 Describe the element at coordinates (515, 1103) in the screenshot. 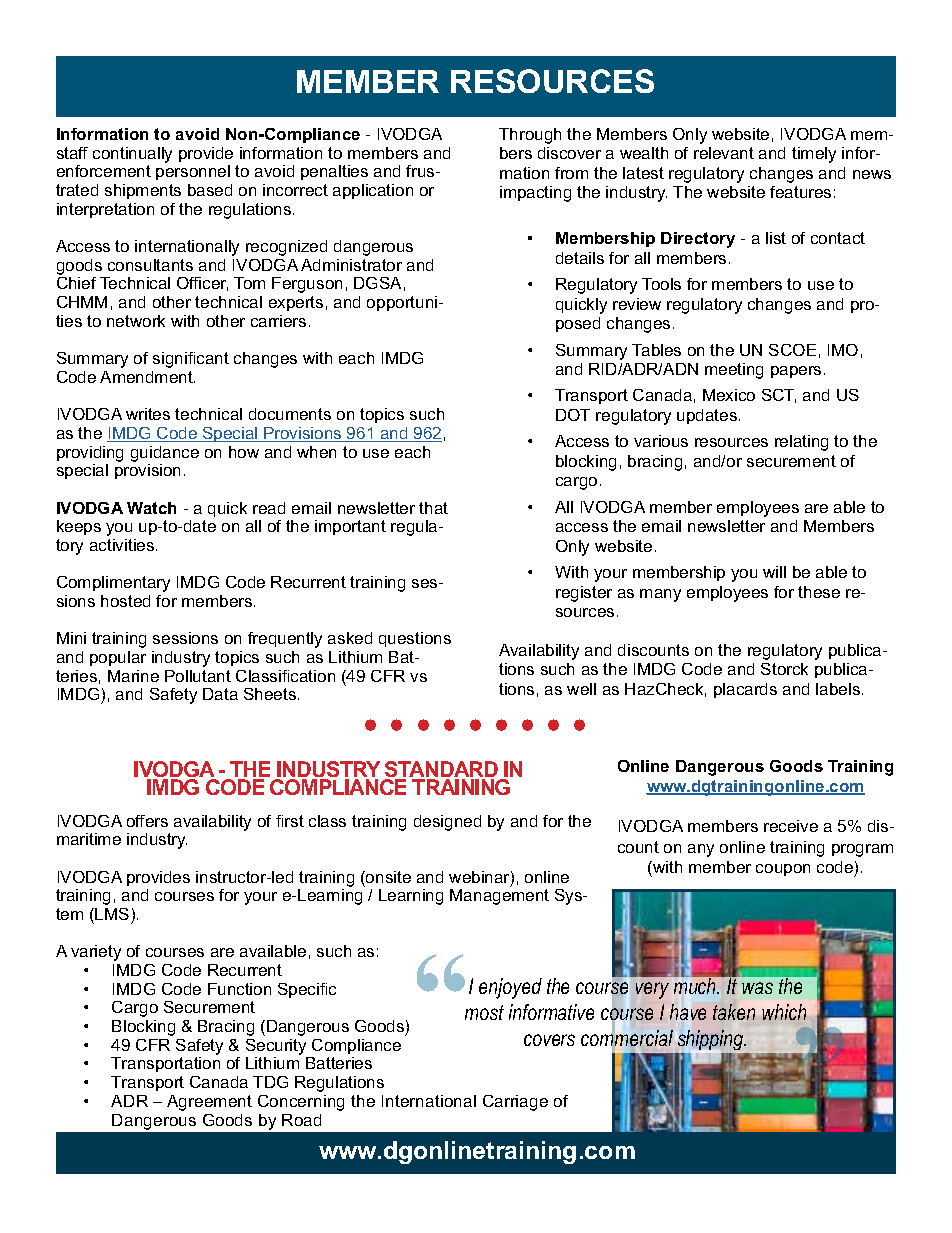

I see `Carriage` at that location.
